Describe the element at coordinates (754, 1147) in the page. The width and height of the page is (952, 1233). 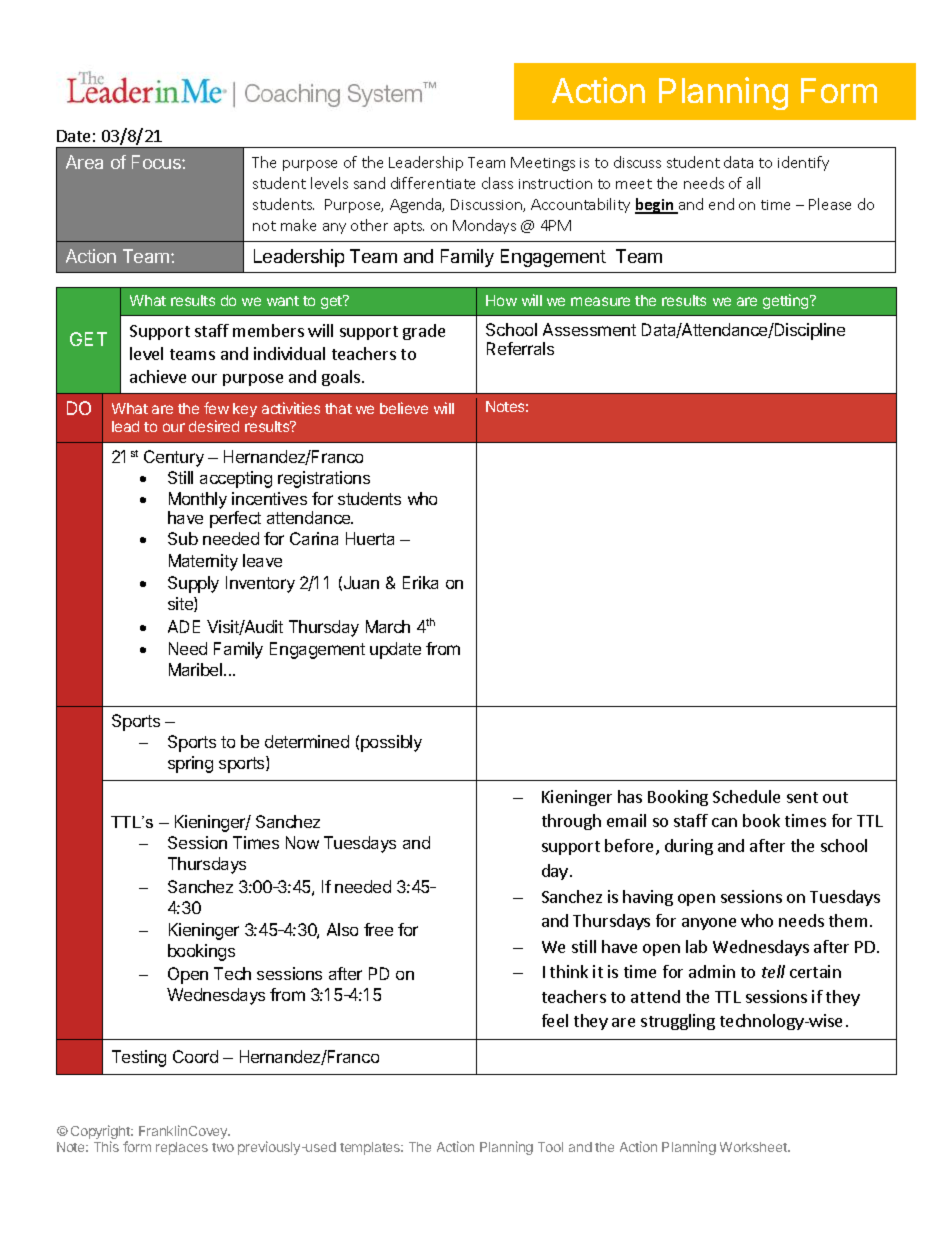
I see `Worksheet` at that location.
